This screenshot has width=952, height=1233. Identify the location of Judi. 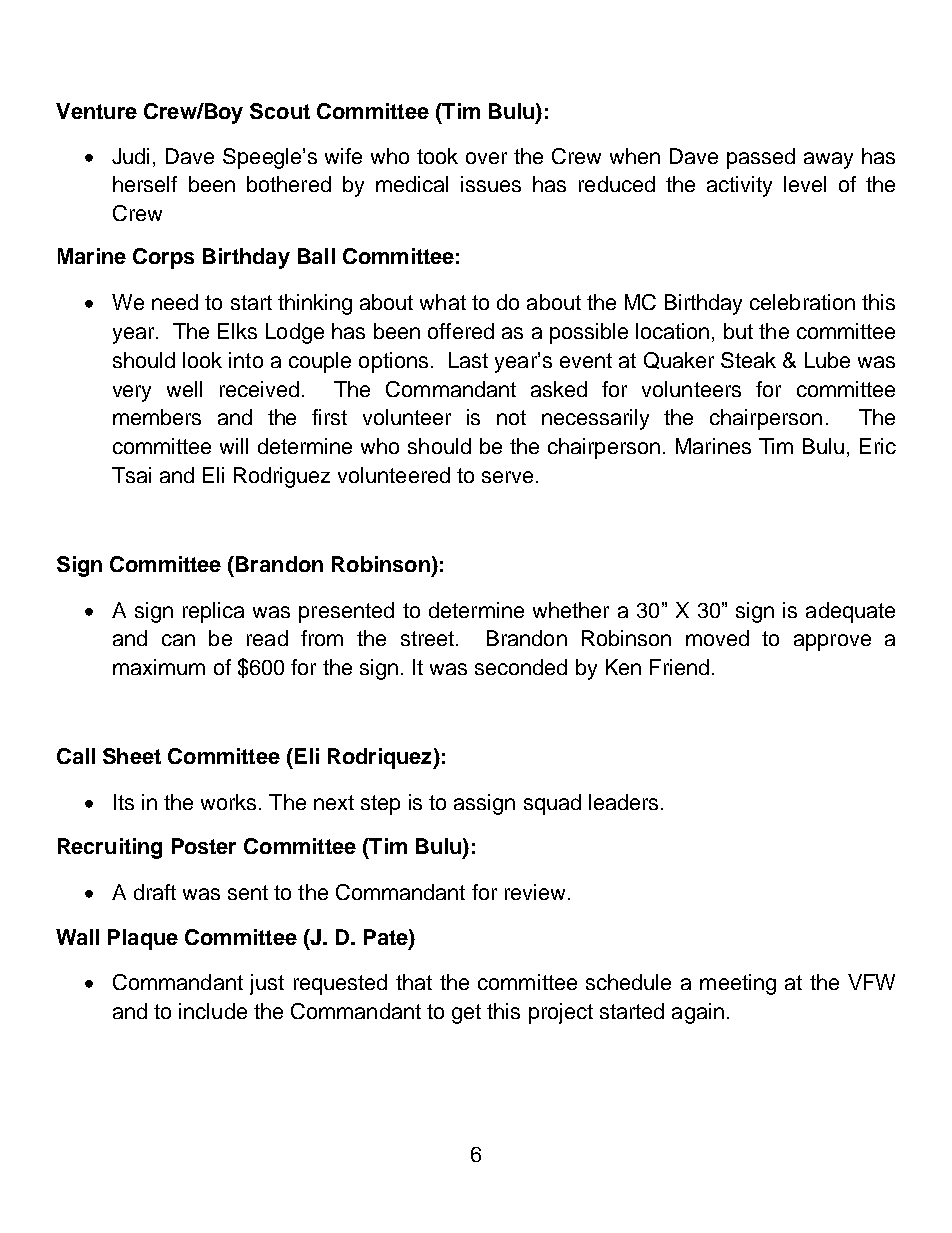
(130, 156).
